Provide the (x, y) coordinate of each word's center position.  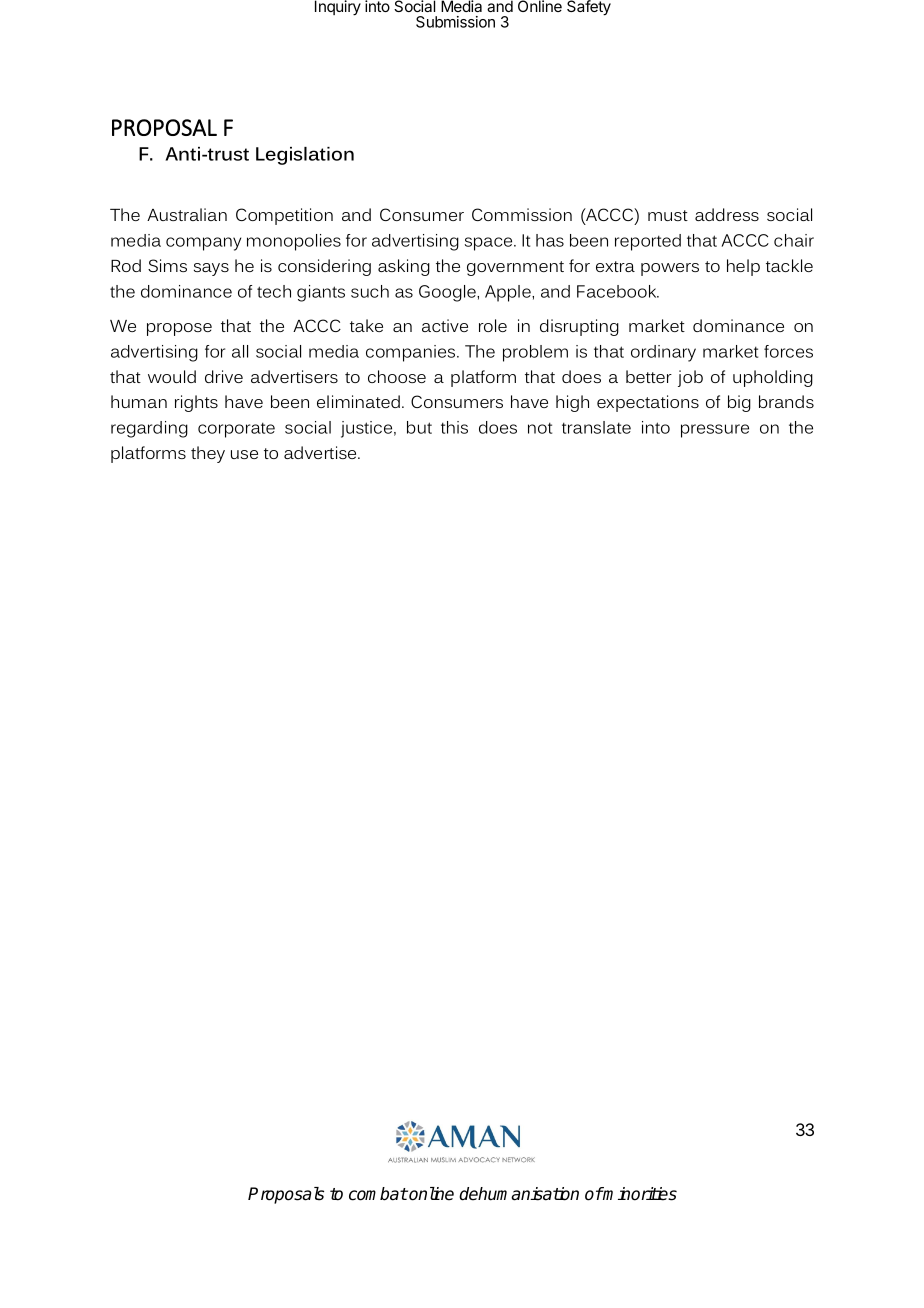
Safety (589, 8)
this (454, 427)
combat (378, 1194)
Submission (455, 22)
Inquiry (338, 8)
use (244, 454)
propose (179, 329)
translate (596, 427)
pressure (715, 431)
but (419, 427)
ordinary (663, 353)
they (208, 454)
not (540, 428)
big (739, 403)
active (445, 325)
